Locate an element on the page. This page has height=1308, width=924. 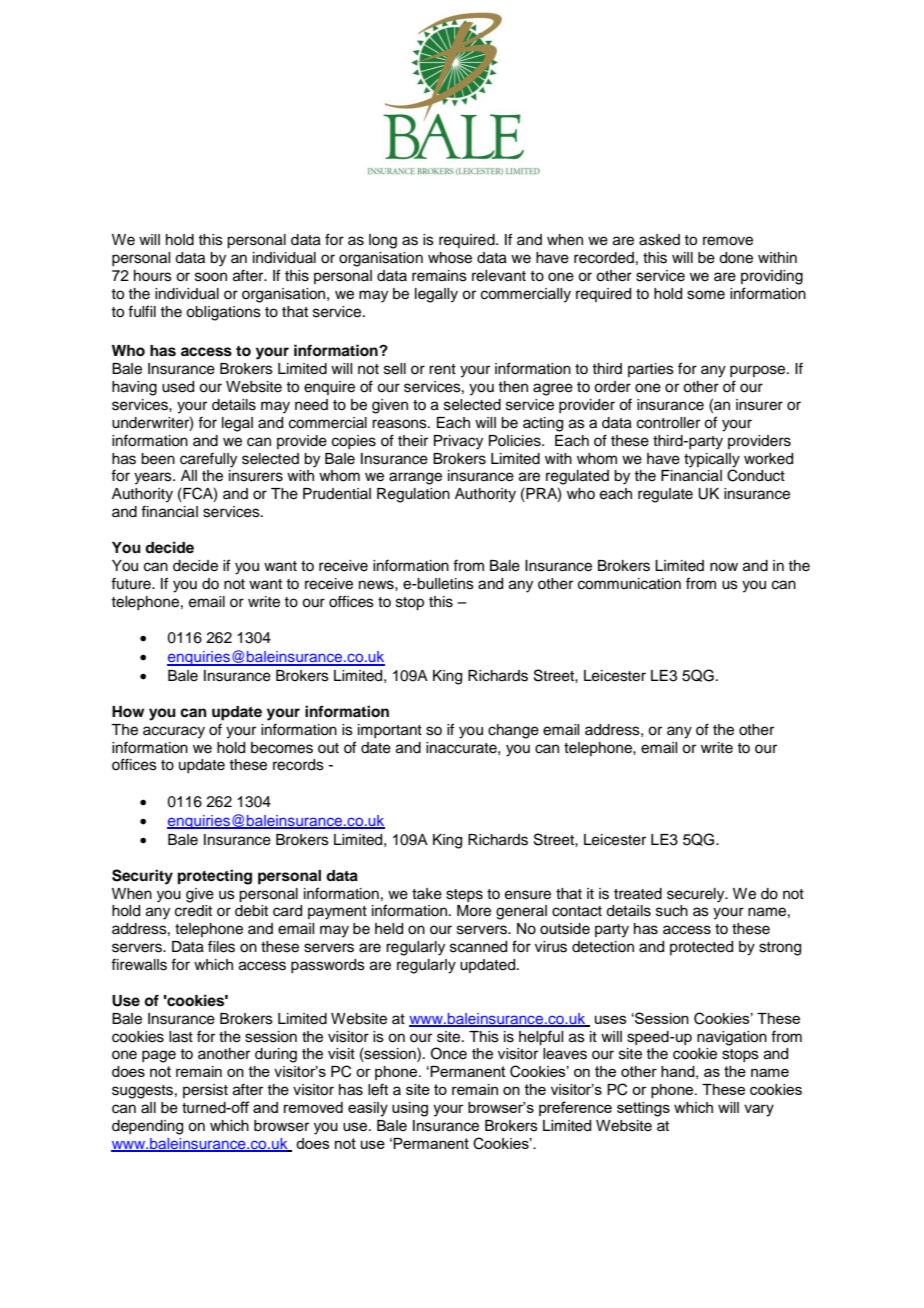
arrange is located at coordinates (415, 478).
